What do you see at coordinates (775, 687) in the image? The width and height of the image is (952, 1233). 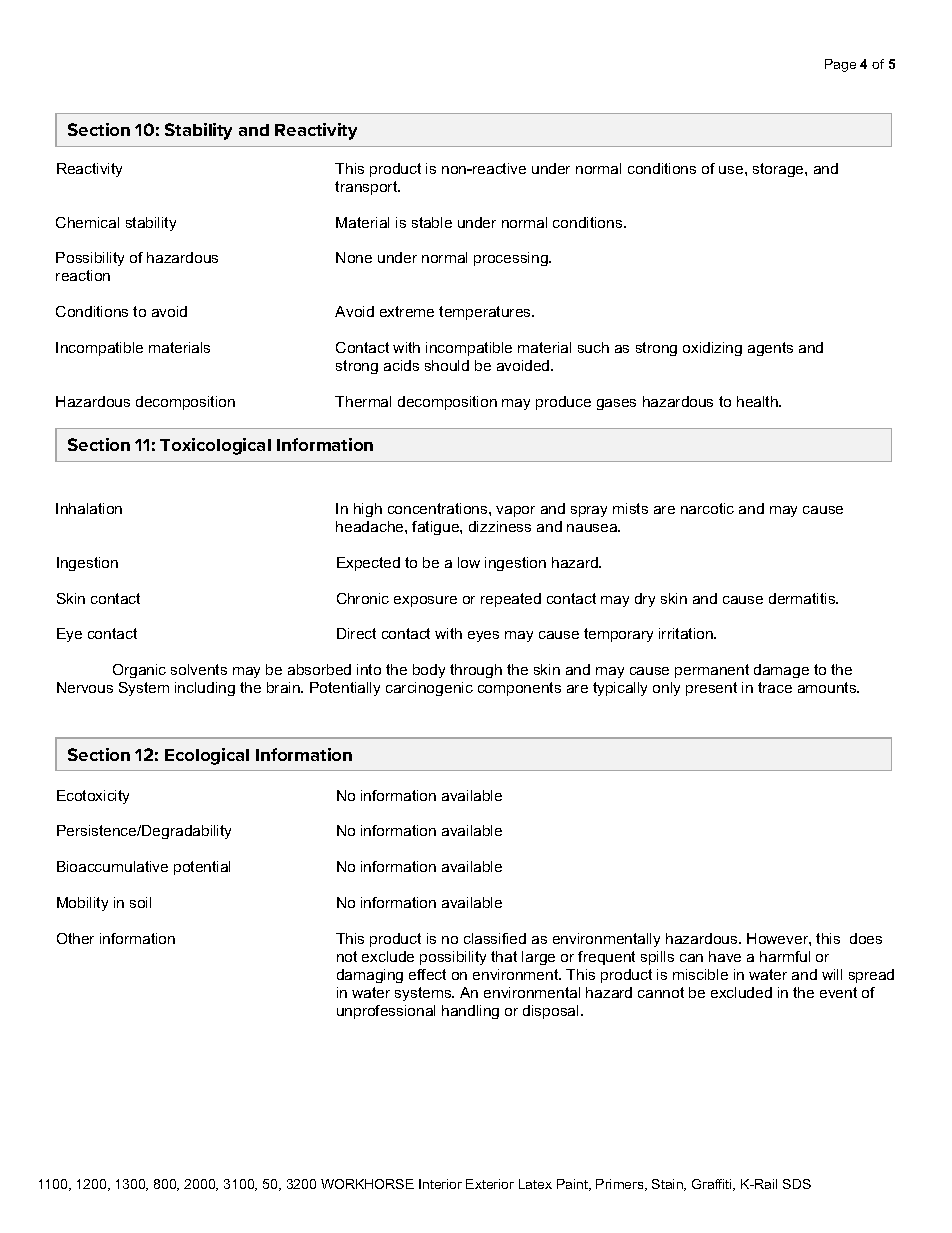 I see `trace` at bounding box center [775, 687].
